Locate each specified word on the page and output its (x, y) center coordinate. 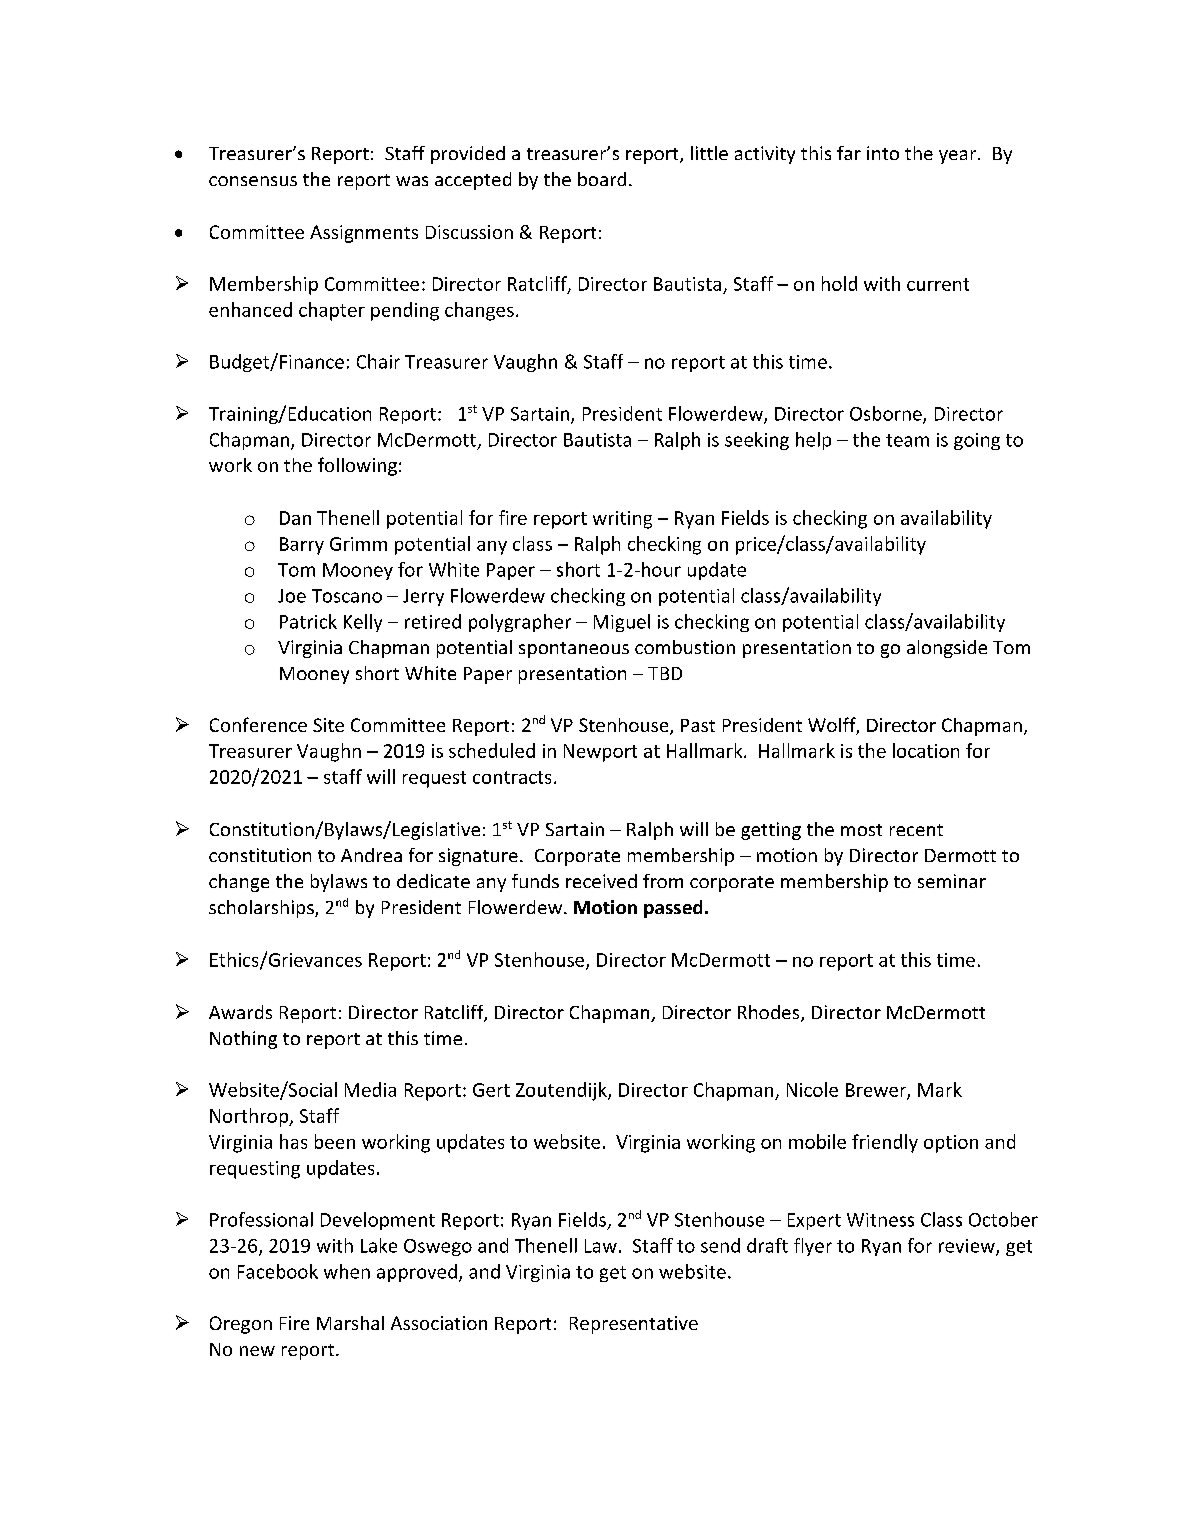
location (926, 750)
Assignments (364, 234)
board (602, 179)
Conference (258, 724)
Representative (634, 1325)
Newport (600, 753)
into (883, 153)
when (347, 1271)
